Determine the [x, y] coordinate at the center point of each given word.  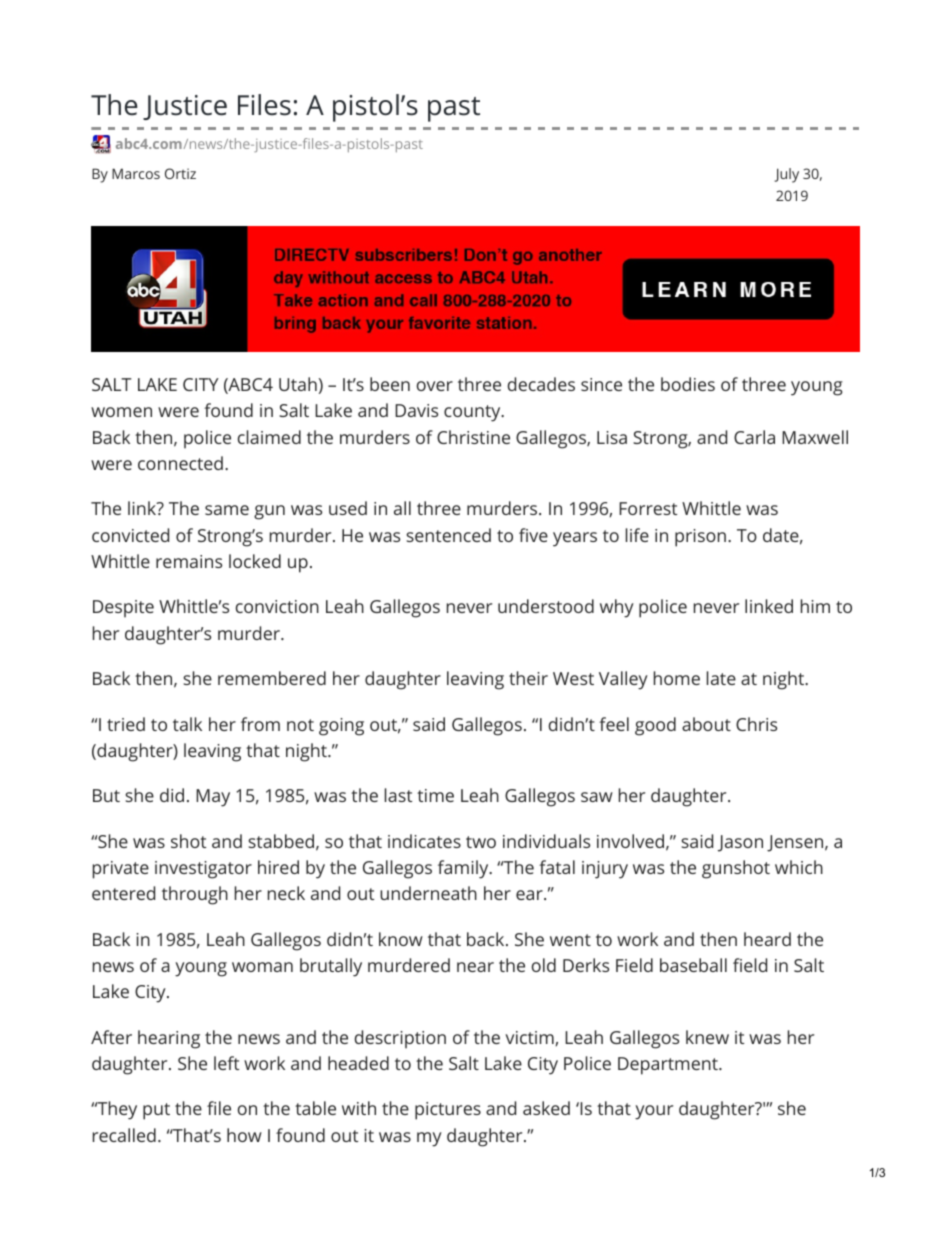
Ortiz [180, 173]
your [654, 1112]
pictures [448, 1111]
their [528, 678]
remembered [272, 678]
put [156, 1111]
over [435, 386]
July [787, 175]
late [721, 678]
